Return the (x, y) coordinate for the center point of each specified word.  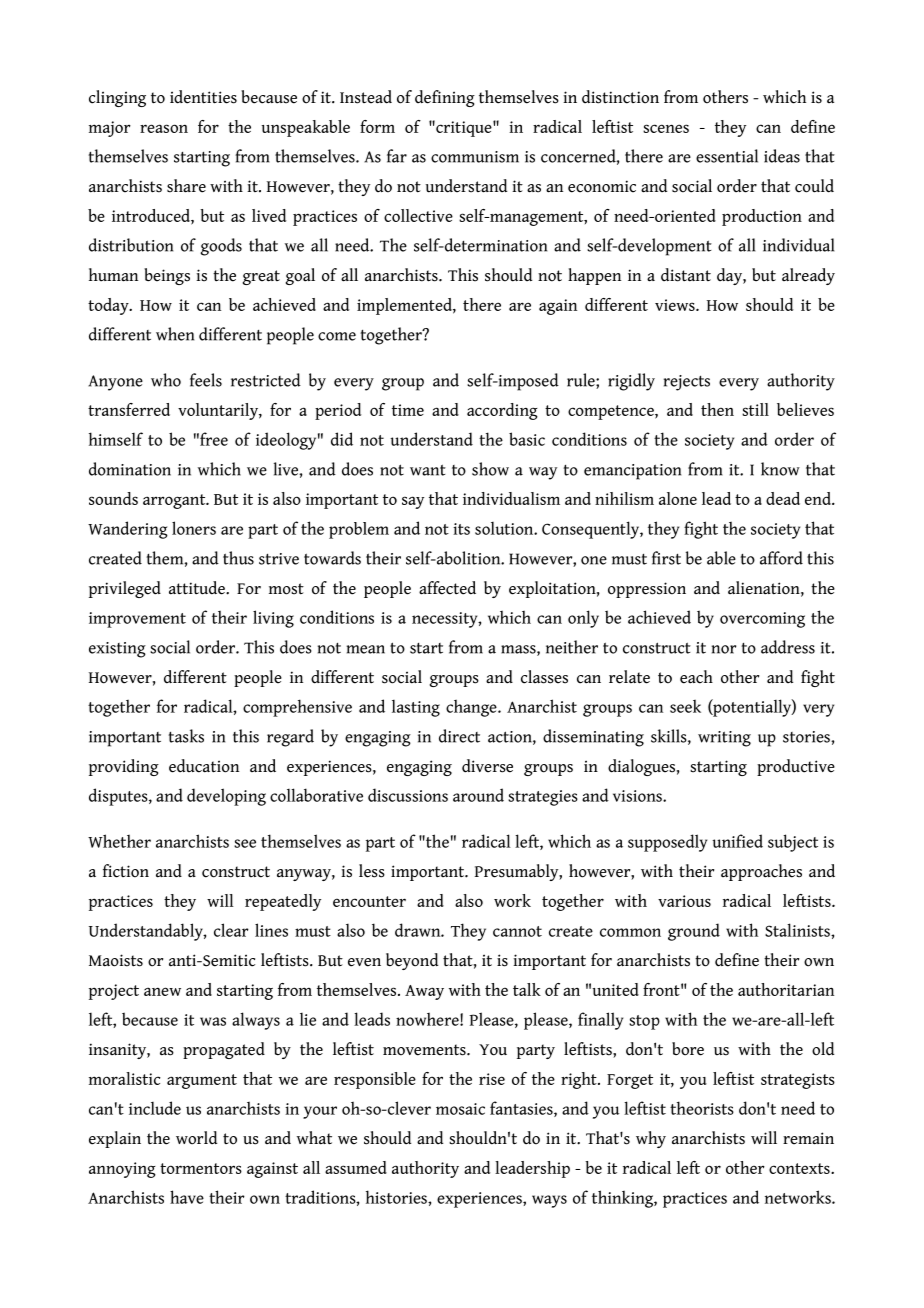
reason (164, 128)
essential (727, 156)
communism (475, 157)
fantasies (522, 1109)
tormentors (201, 1168)
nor (723, 649)
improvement (137, 620)
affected (447, 588)
